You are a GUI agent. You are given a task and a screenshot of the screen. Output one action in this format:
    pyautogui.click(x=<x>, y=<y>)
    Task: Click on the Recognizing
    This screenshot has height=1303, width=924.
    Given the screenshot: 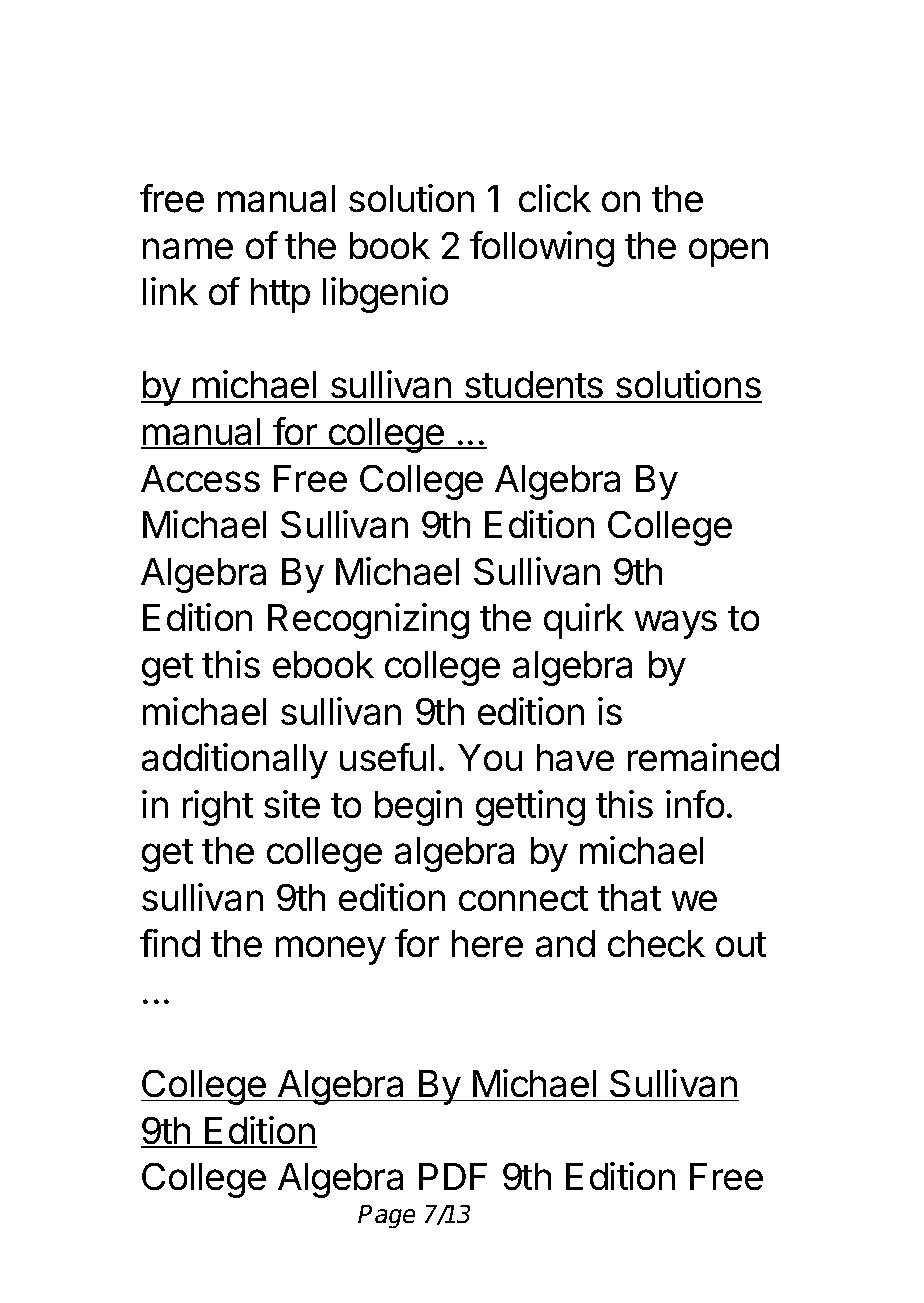 What is the action you would take?
    pyautogui.click(x=368, y=621)
